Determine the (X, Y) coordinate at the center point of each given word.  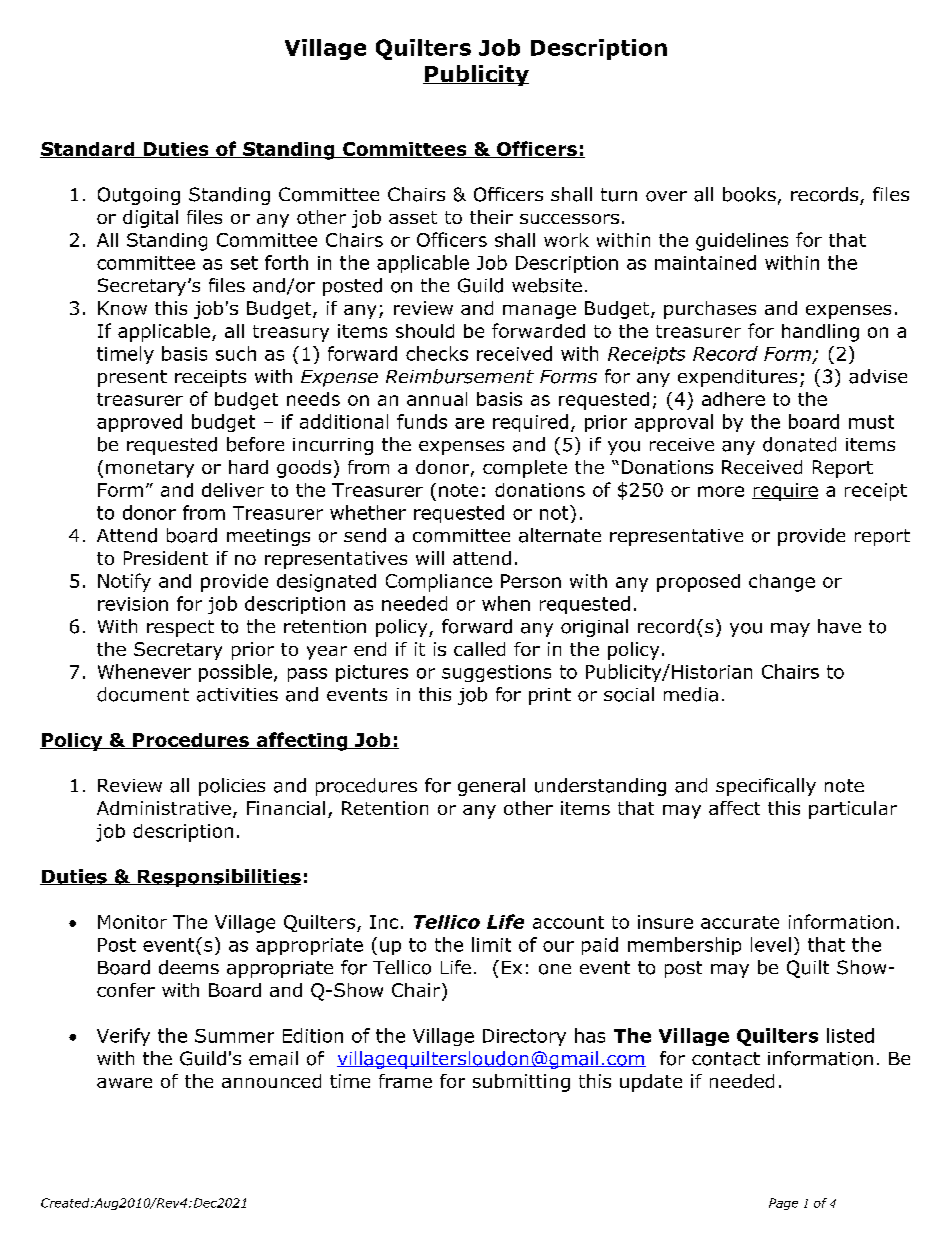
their (491, 217)
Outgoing (139, 196)
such (236, 353)
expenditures (737, 378)
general (491, 787)
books (749, 194)
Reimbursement (460, 376)
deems (189, 967)
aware (124, 1083)
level (771, 944)
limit (491, 944)
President (166, 558)
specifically (766, 787)
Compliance (439, 583)
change (782, 583)
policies (232, 787)
